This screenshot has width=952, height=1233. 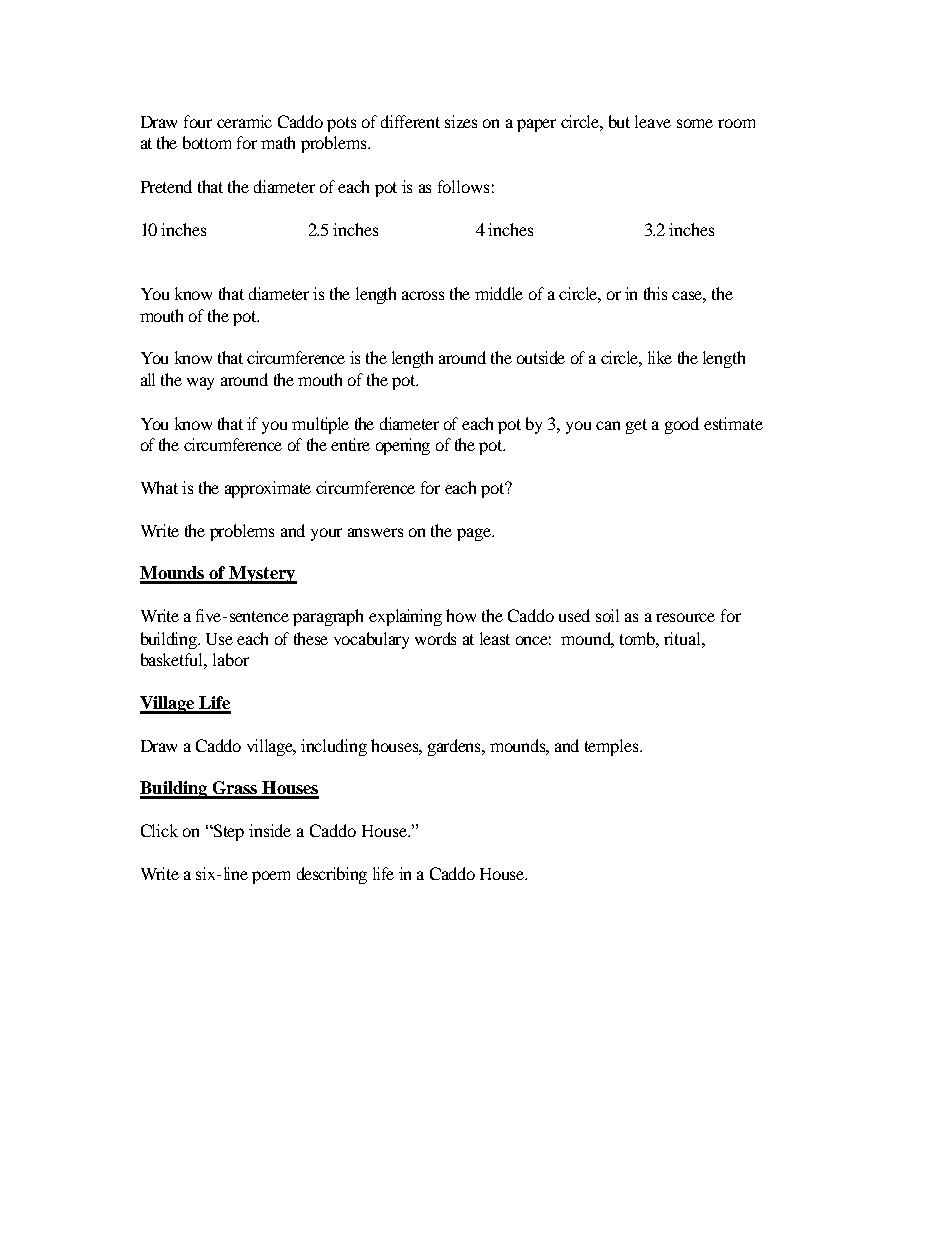 I want to click on page, so click(x=475, y=534).
